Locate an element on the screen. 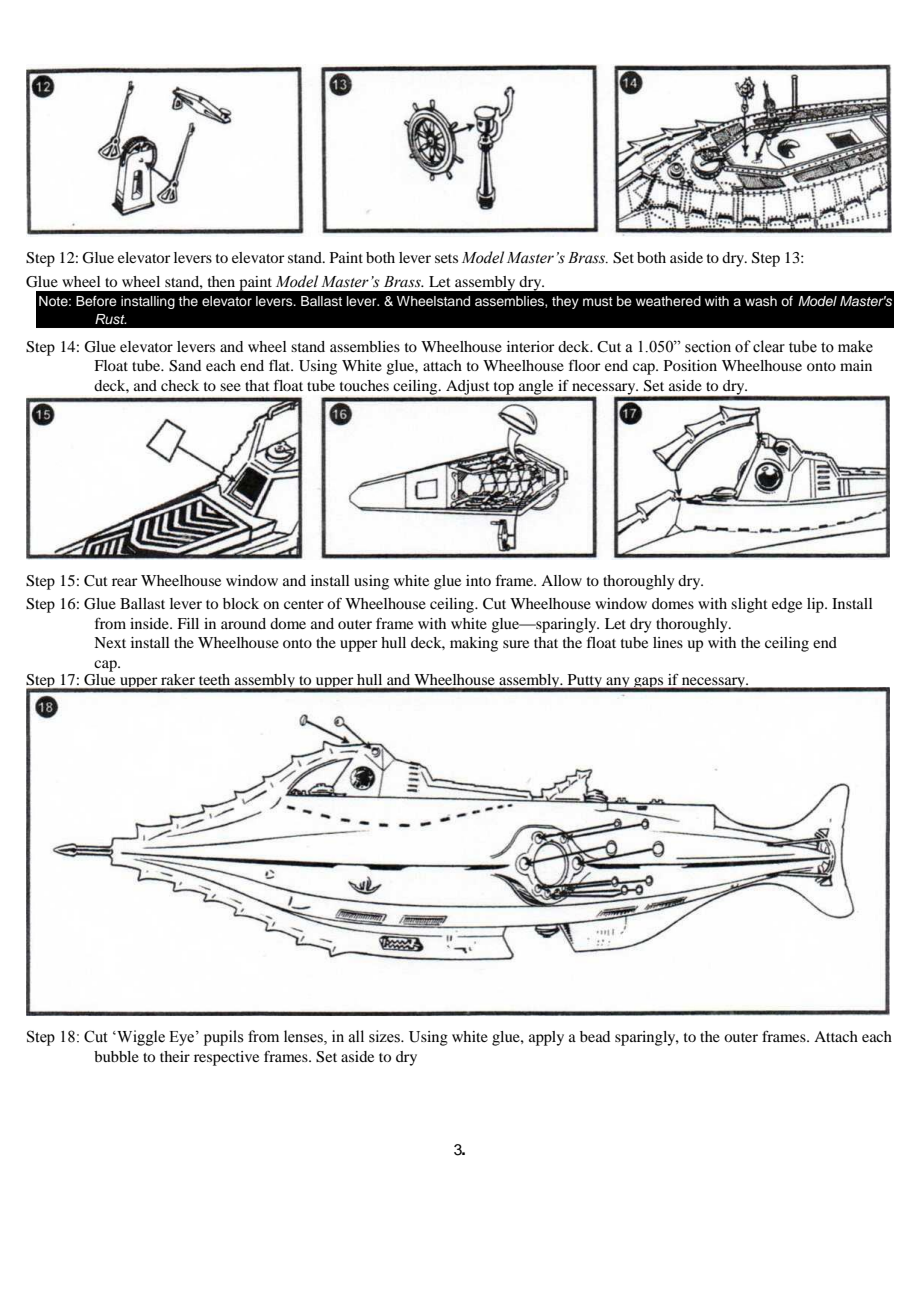  lines is located at coordinates (668, 642).
